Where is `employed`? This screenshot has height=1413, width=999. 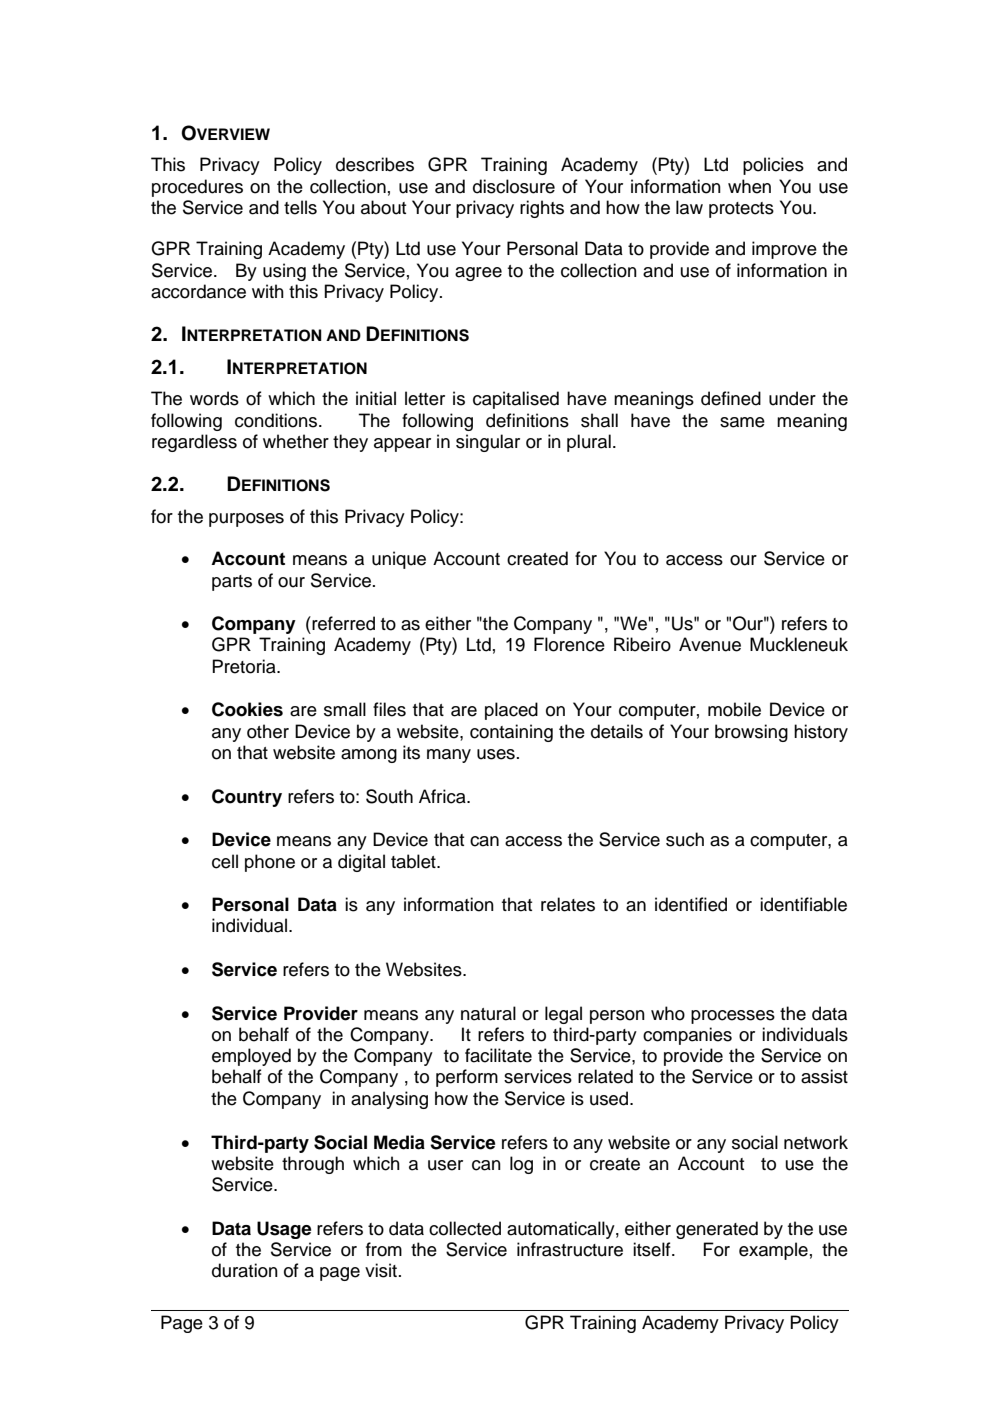
employed is located at coordinates (251, 1057).
